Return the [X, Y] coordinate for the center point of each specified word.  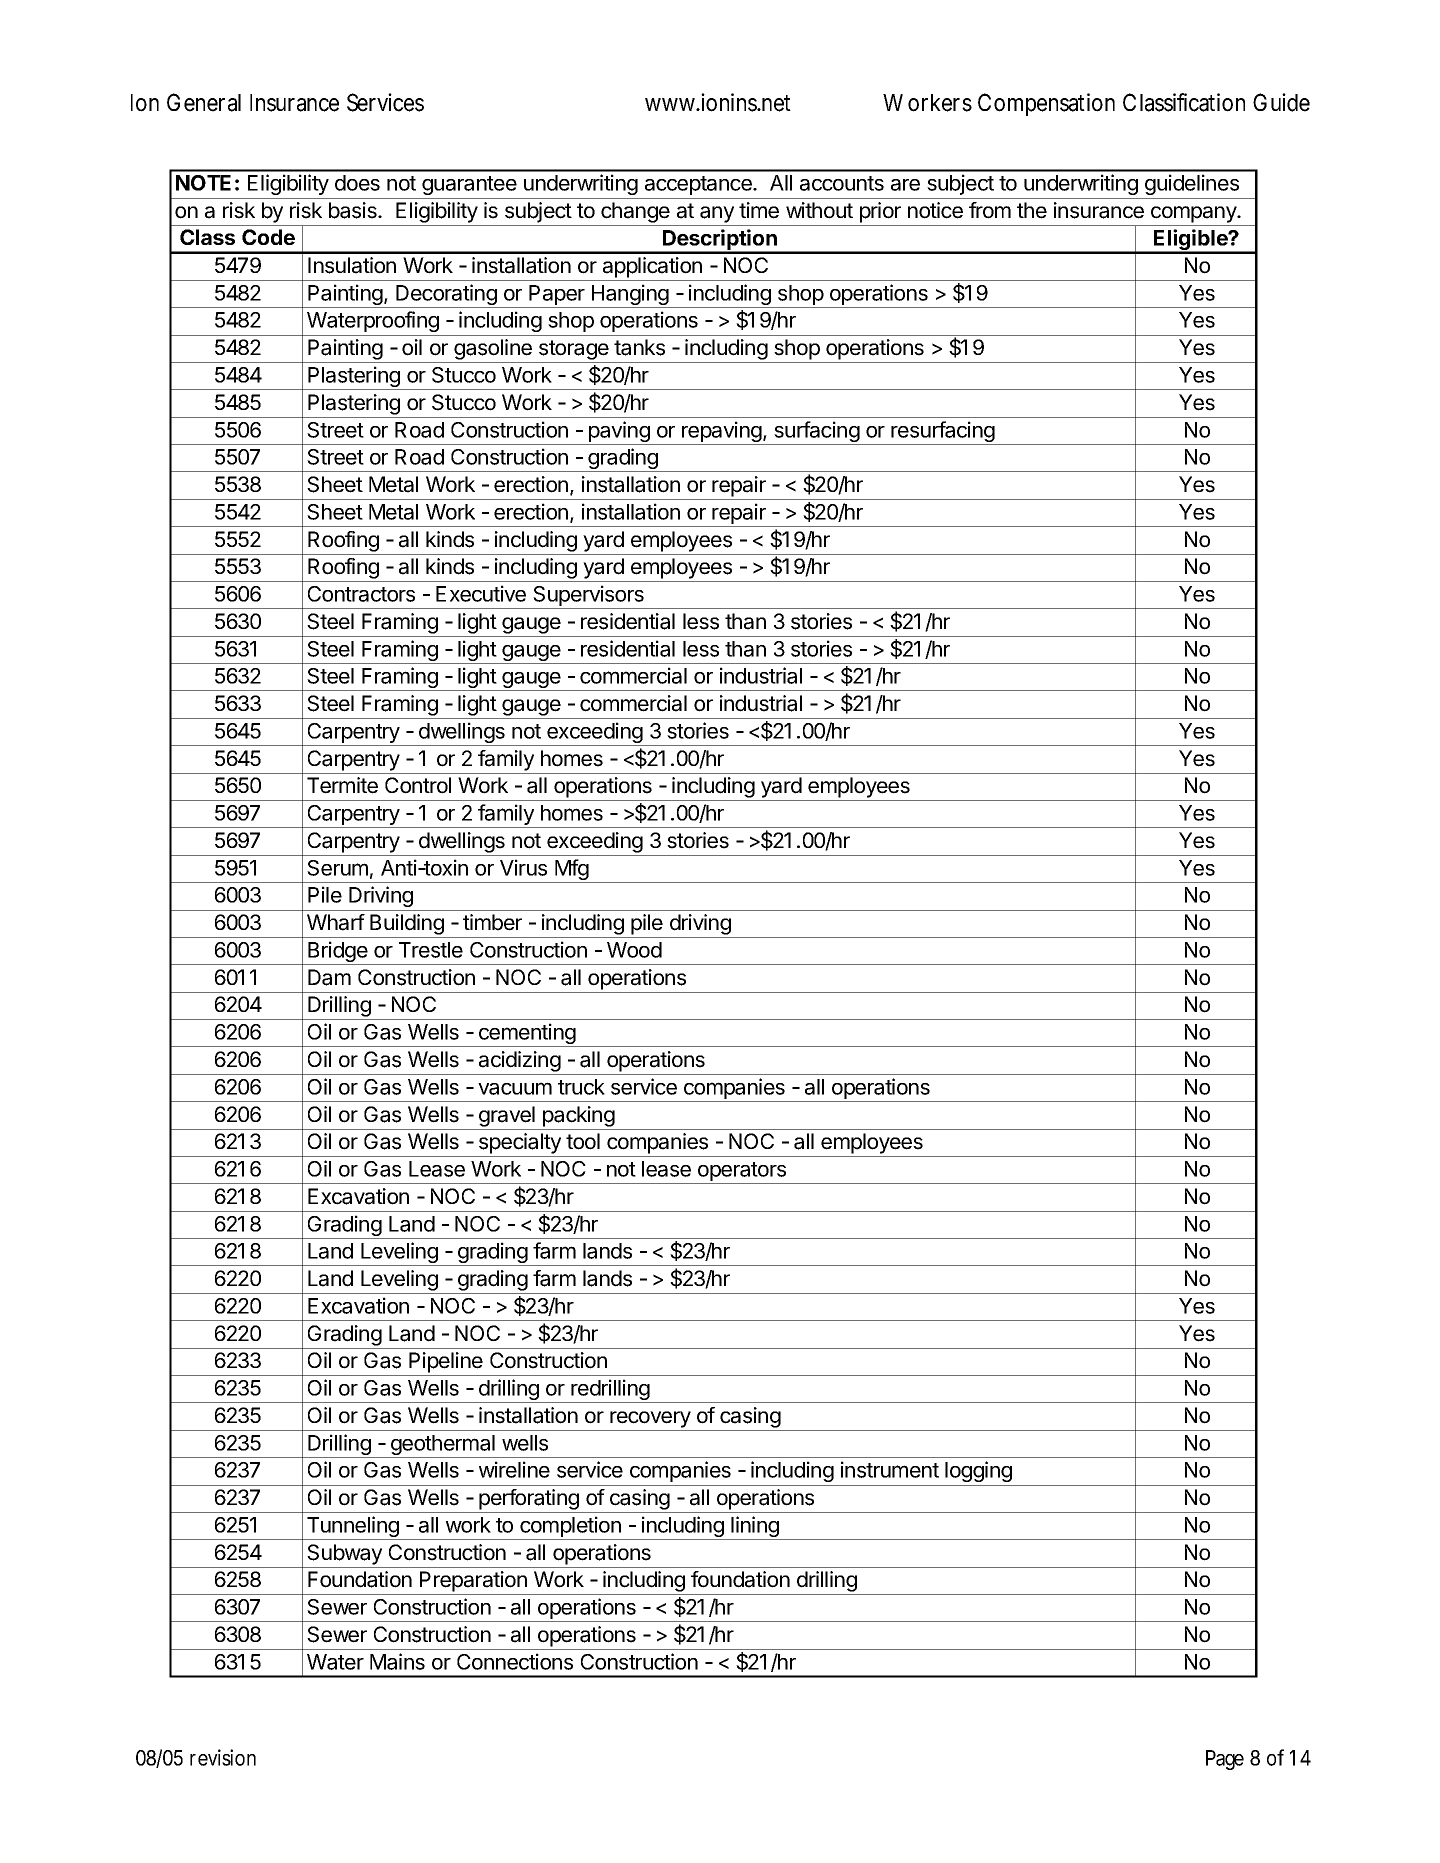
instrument [890, 1469]
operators [742, 1173]
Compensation [1046, 104]
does [357, 183]
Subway [344, 1554]
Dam [329, 977]
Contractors [361, 594]
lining [755, 1528]
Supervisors [588, 597]
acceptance [699, 185]
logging [978, 1471]
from [990, 210]
